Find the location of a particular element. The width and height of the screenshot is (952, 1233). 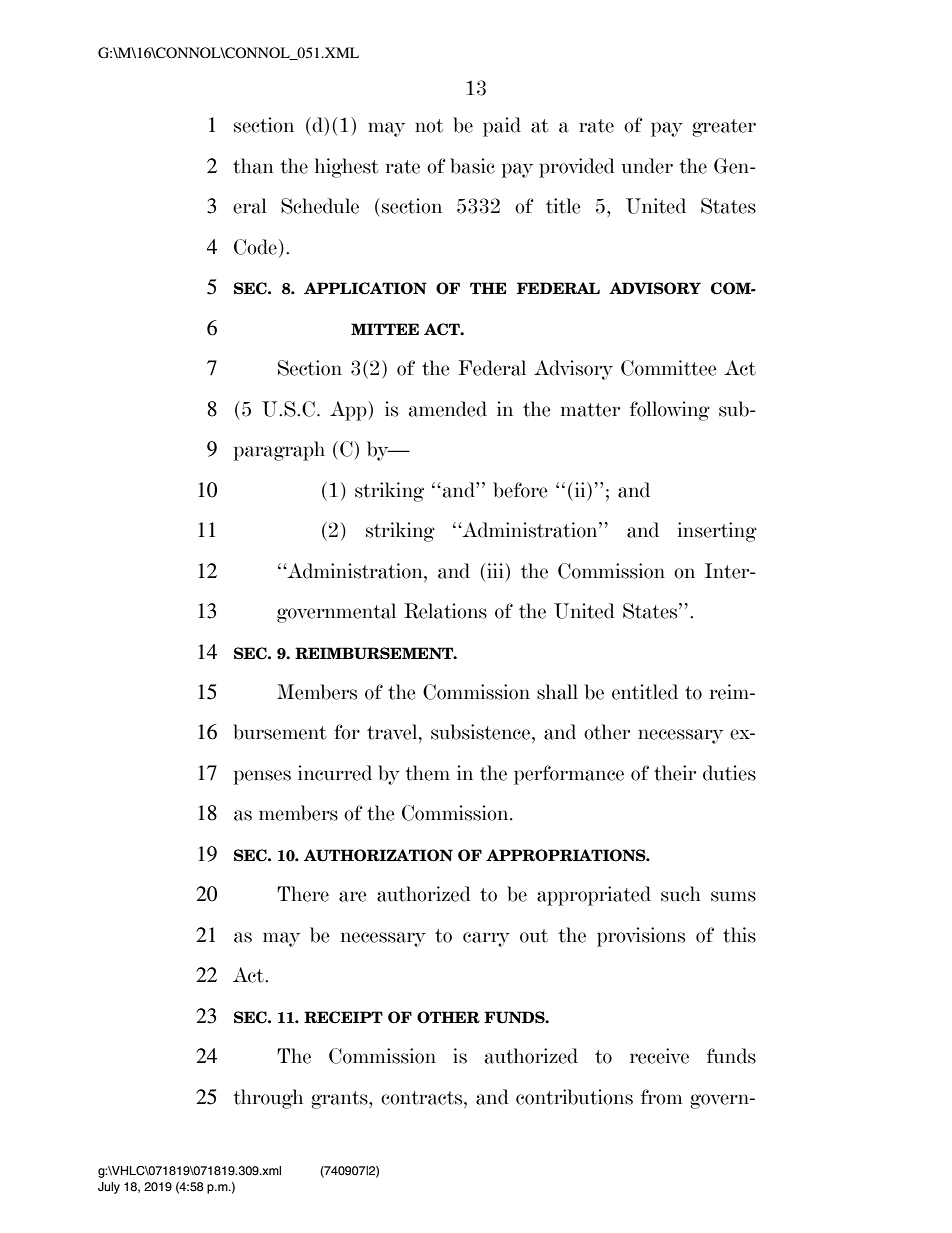

under is located at coordinates (647, 166).
